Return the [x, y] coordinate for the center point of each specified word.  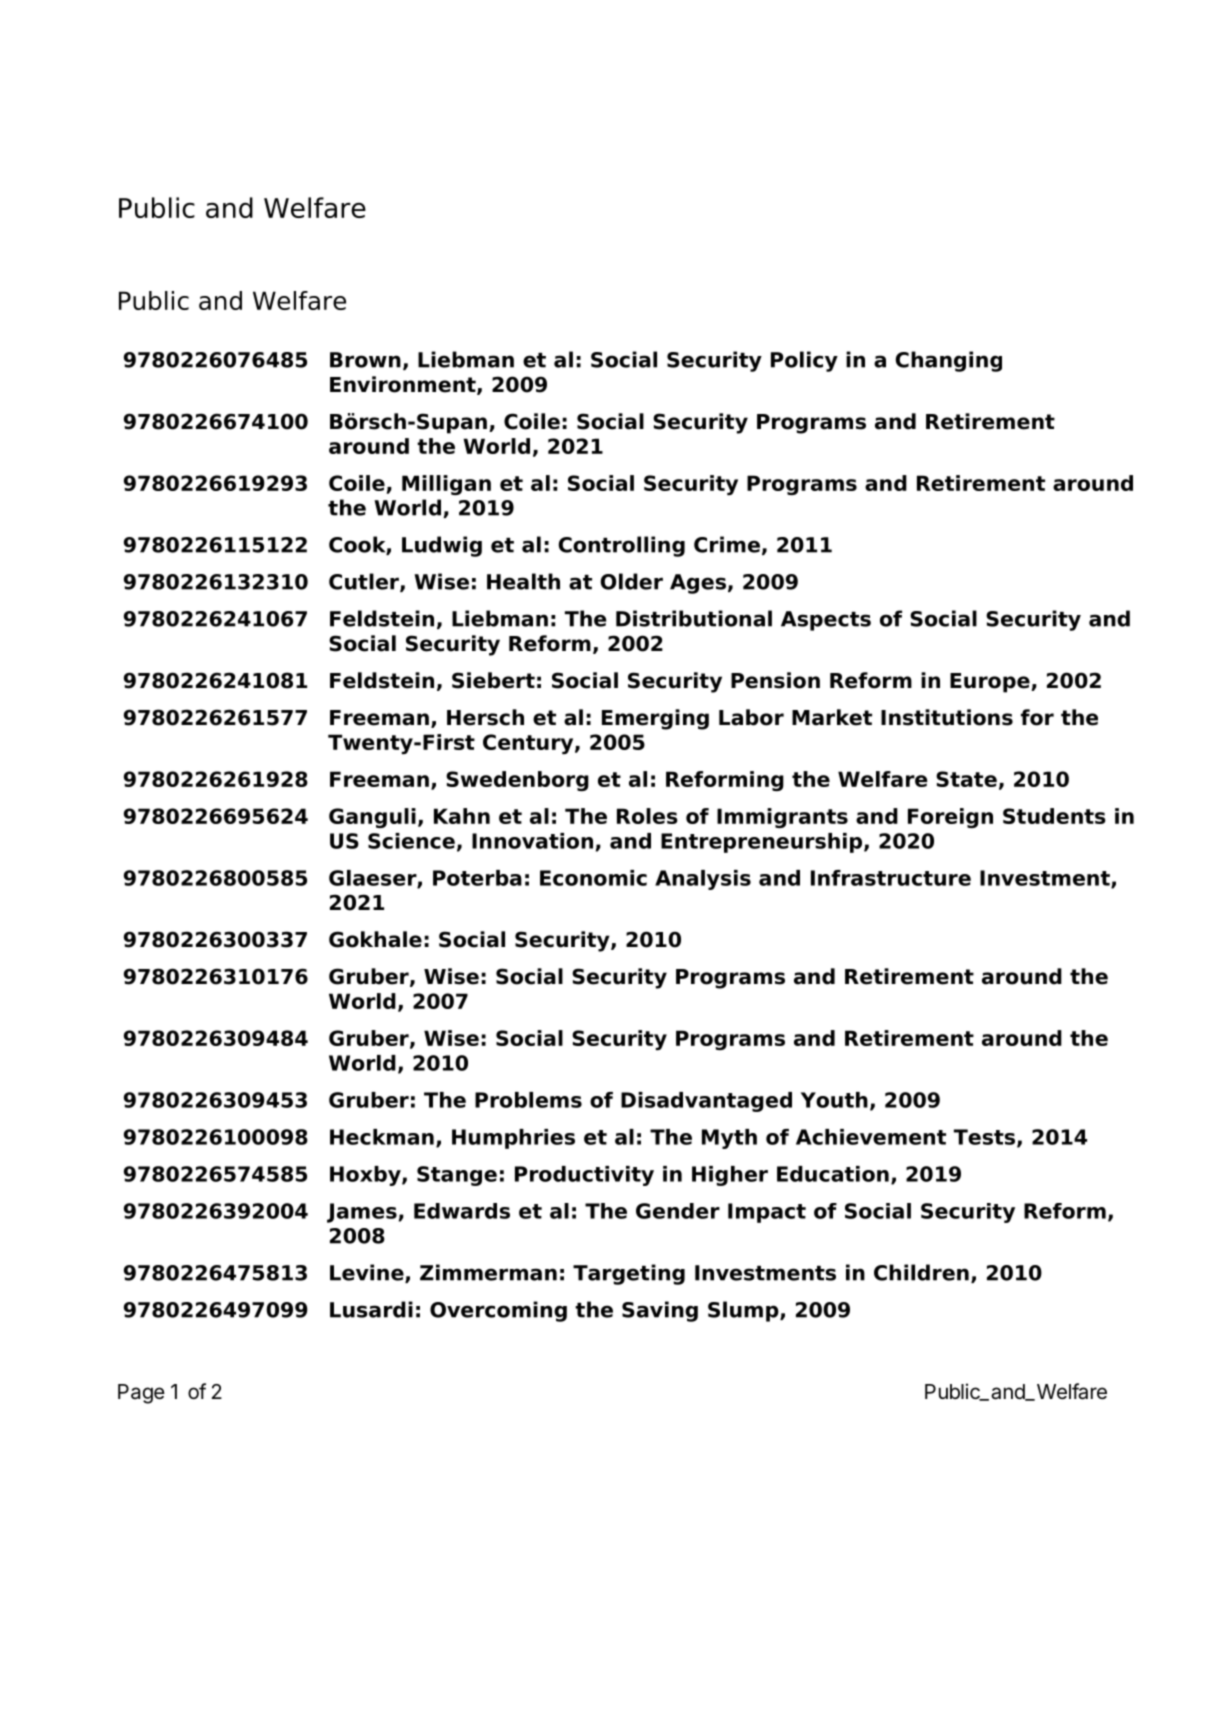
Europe [991, 683]
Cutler [365, 582]
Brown [365, 360]
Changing [948, 361]
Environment [404, 385]
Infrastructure [891, 878]
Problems [528, 1100]
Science [411, 841]
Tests [984, 1137]
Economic [593, 878]
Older [631, 581]
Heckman [382, 1137]
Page [141, 1394]
